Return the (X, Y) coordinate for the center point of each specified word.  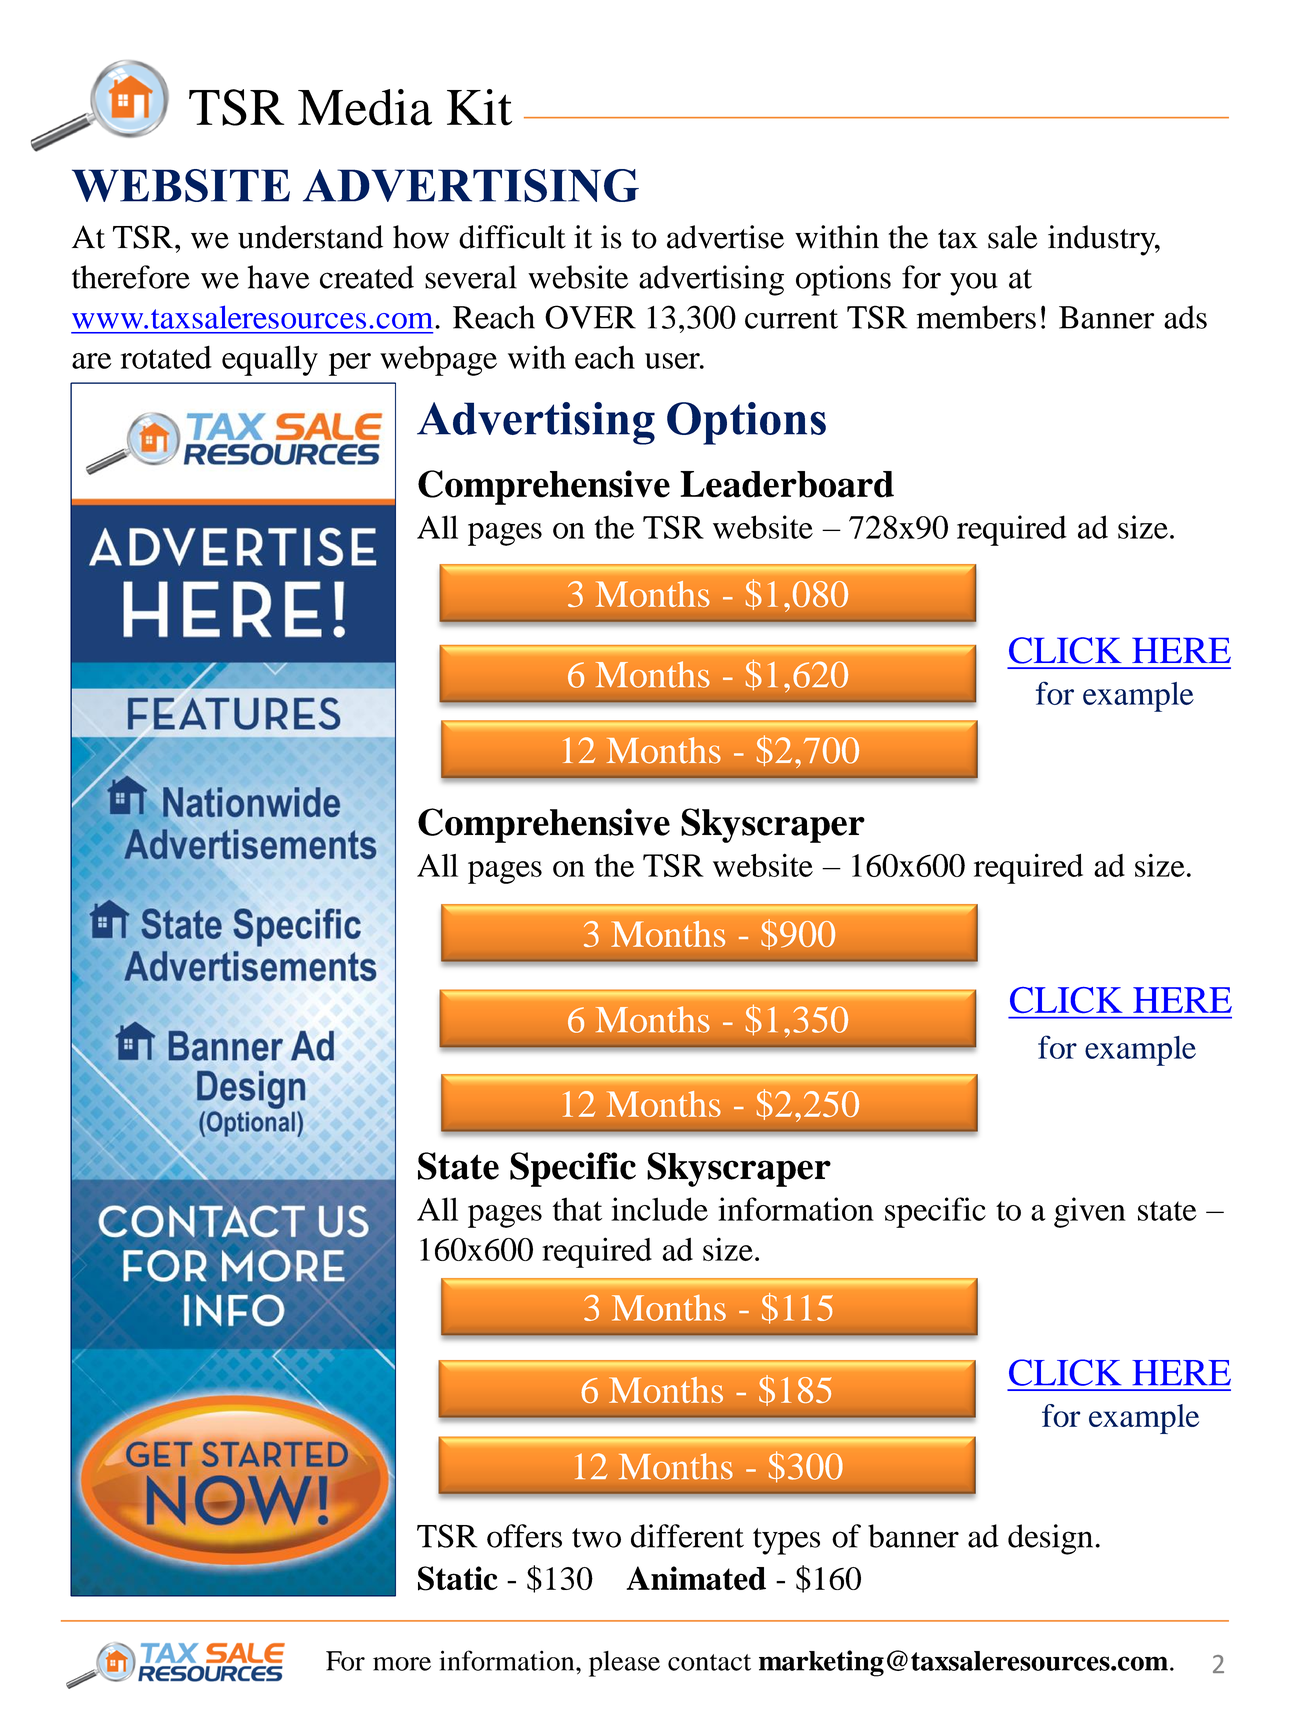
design (1050, 1539)
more (402, 1664)
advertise (725, 237)
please (624, 1664)
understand (310, 237)
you (974, 284)
